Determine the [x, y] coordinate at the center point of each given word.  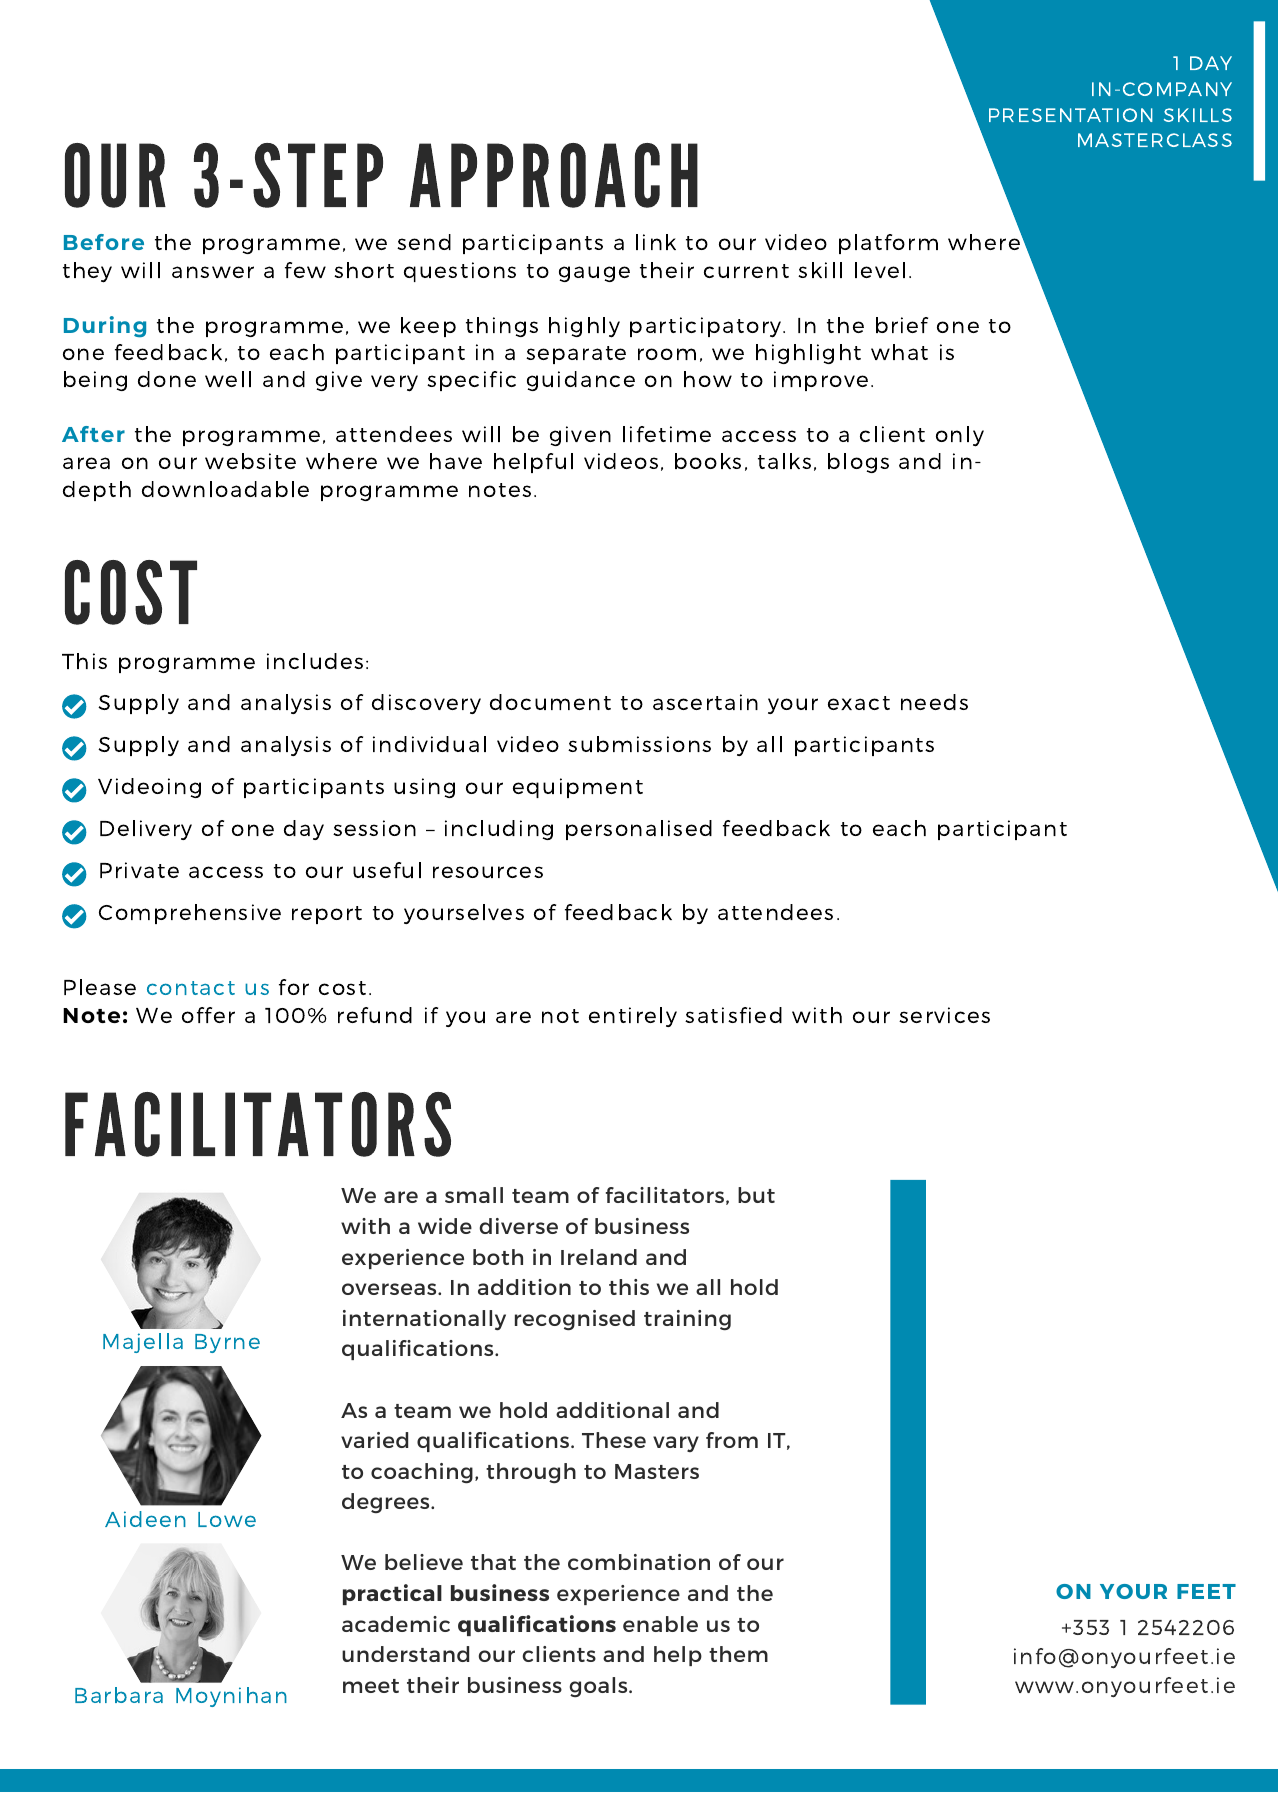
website [250, 461]
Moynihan [231, 1697]
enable [660, 1624]
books [708, 461]
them [738, 1654]
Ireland [599, 1257]
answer [213, 272]
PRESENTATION [1071, 115]
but [756, 1195]
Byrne [227, 1343]
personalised [639, 830]
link [656, 242]
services [944, 1015]
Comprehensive [190, 914]
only [960, 436]
